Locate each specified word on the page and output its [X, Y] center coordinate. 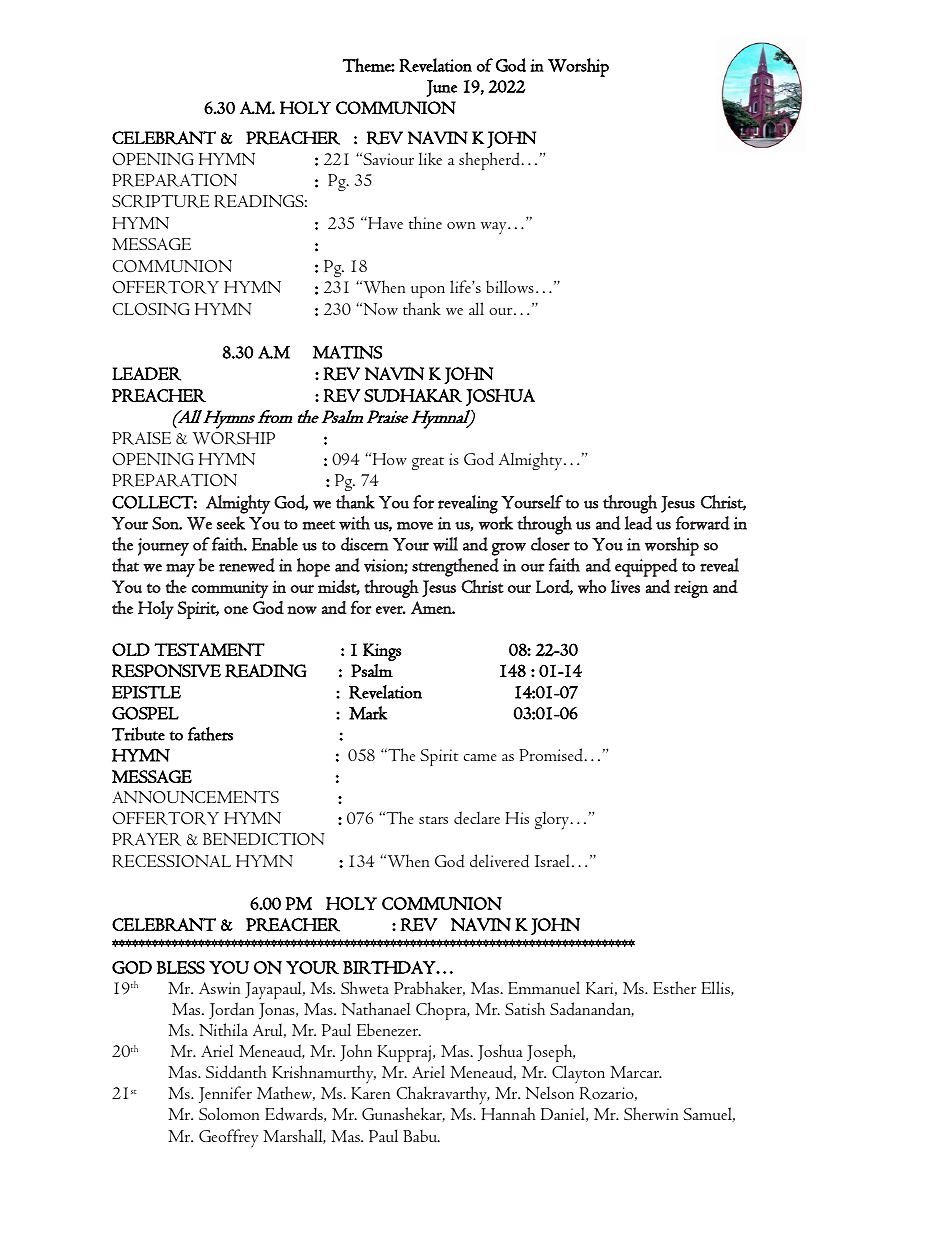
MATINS [347, 352]
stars [433, 820]
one [236, 610]
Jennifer [225, 1094]
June [441, 88]
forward [703, 523]
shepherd [491, 161]
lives [625, 586]
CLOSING [151, 309]
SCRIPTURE [160, 201]
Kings [382, 652]
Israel [554, 860]
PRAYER [146, 839]
